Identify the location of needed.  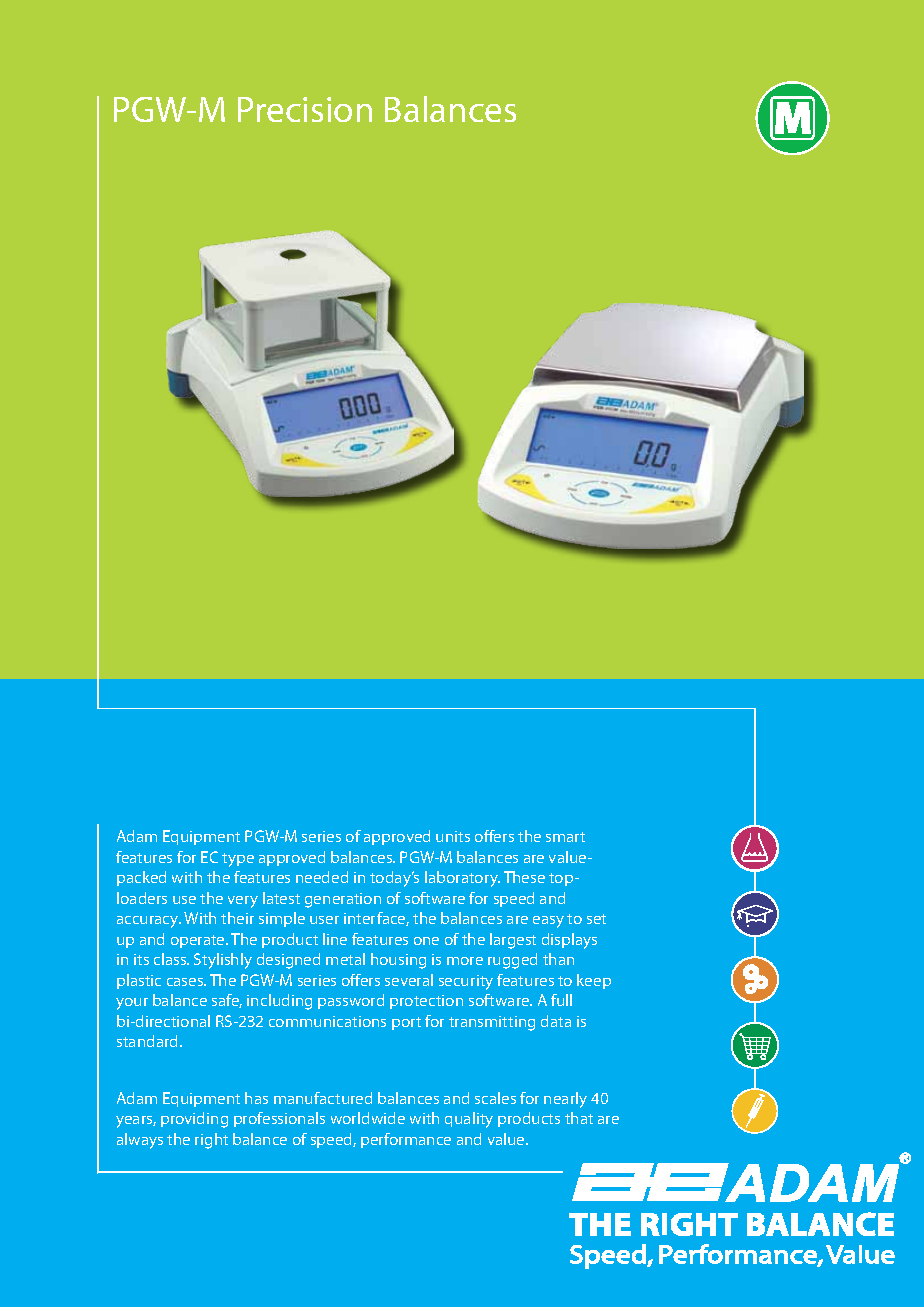
(322, 877).
